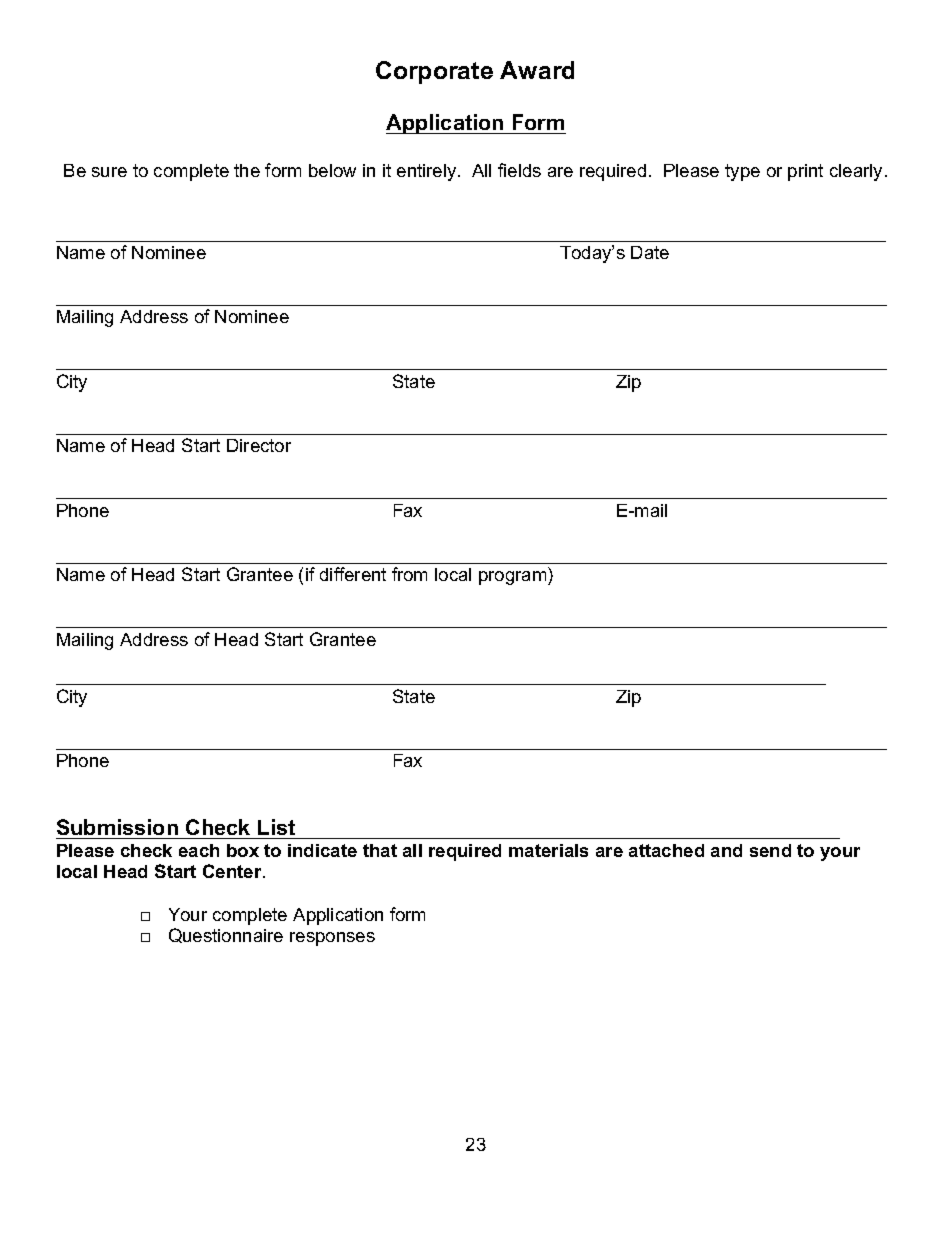  Describe the element at coordinates (226, 935) in the document. I see `Questionnaire` at that location.
